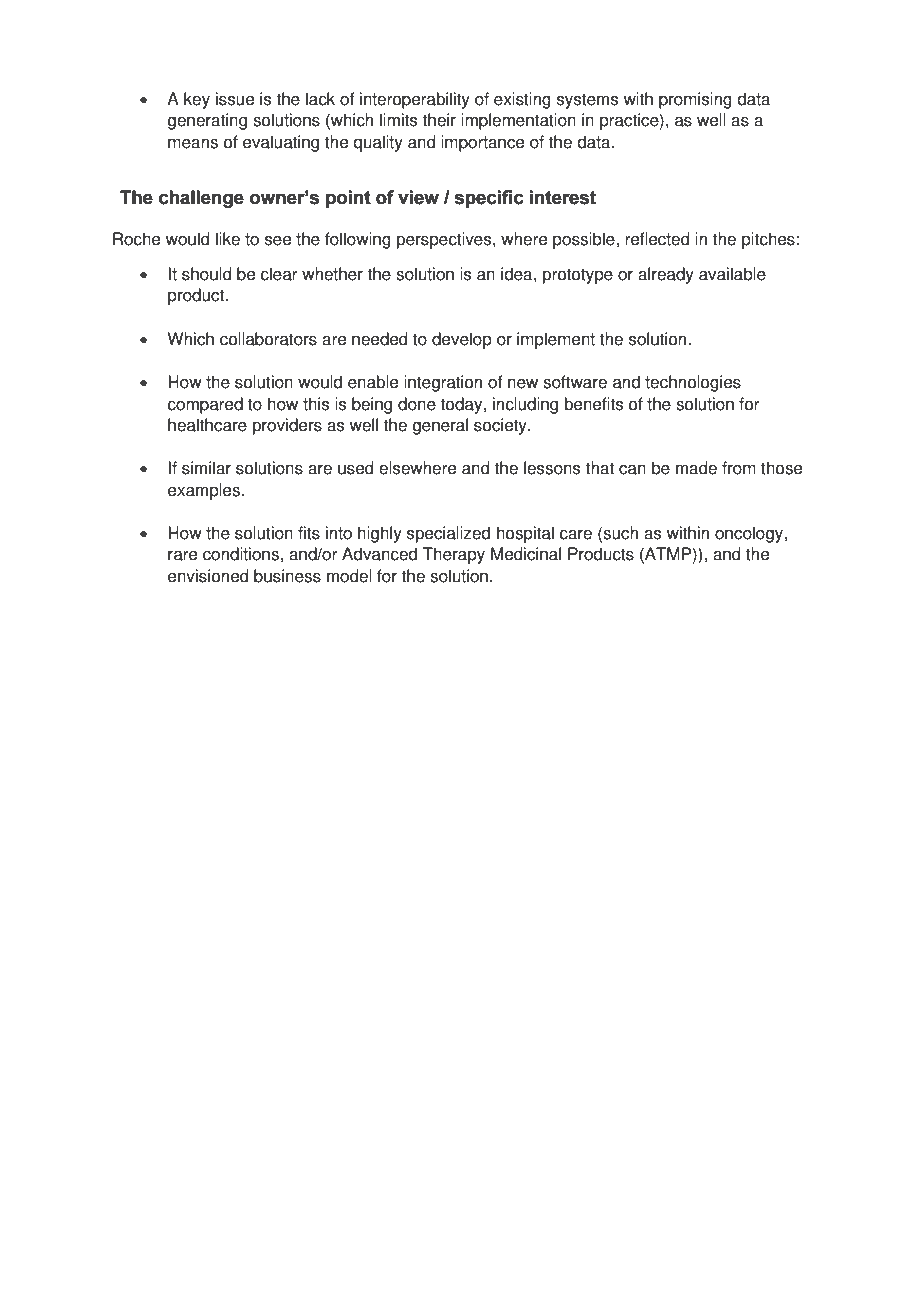 The width and height of the screenshot is (924, 1308). Describe the element at coordinates (445, 240) in the screenshot. I see `perspectives` at that location.
